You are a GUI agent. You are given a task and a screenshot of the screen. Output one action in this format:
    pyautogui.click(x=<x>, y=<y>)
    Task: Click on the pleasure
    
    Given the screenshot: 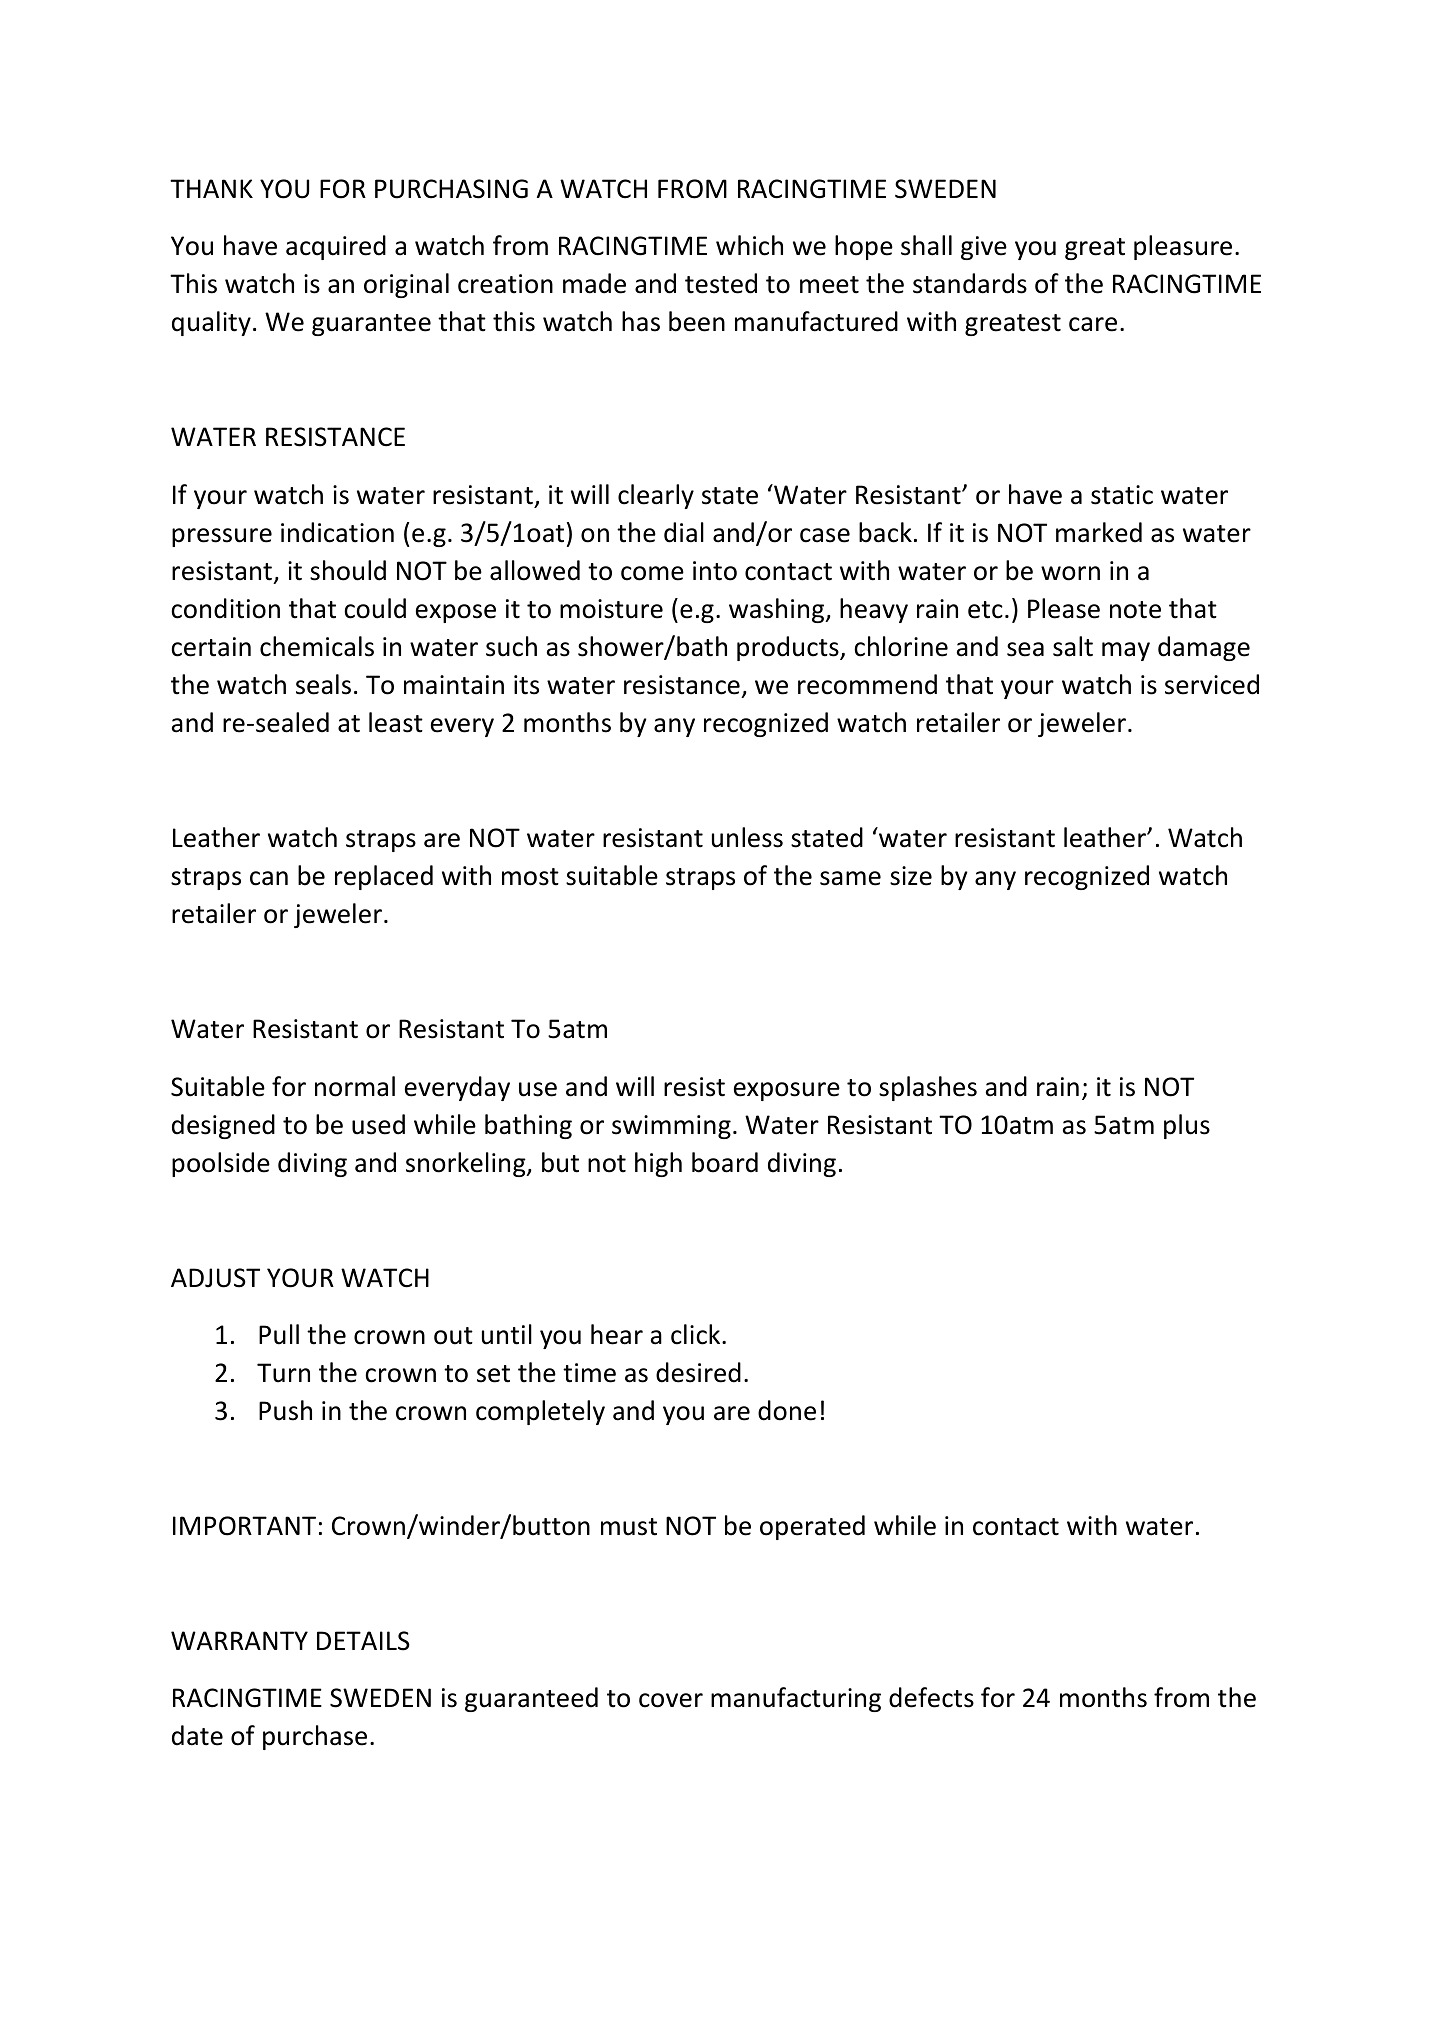 What is the action you would take?
    pyautogui.click(x=1183, y=247)
